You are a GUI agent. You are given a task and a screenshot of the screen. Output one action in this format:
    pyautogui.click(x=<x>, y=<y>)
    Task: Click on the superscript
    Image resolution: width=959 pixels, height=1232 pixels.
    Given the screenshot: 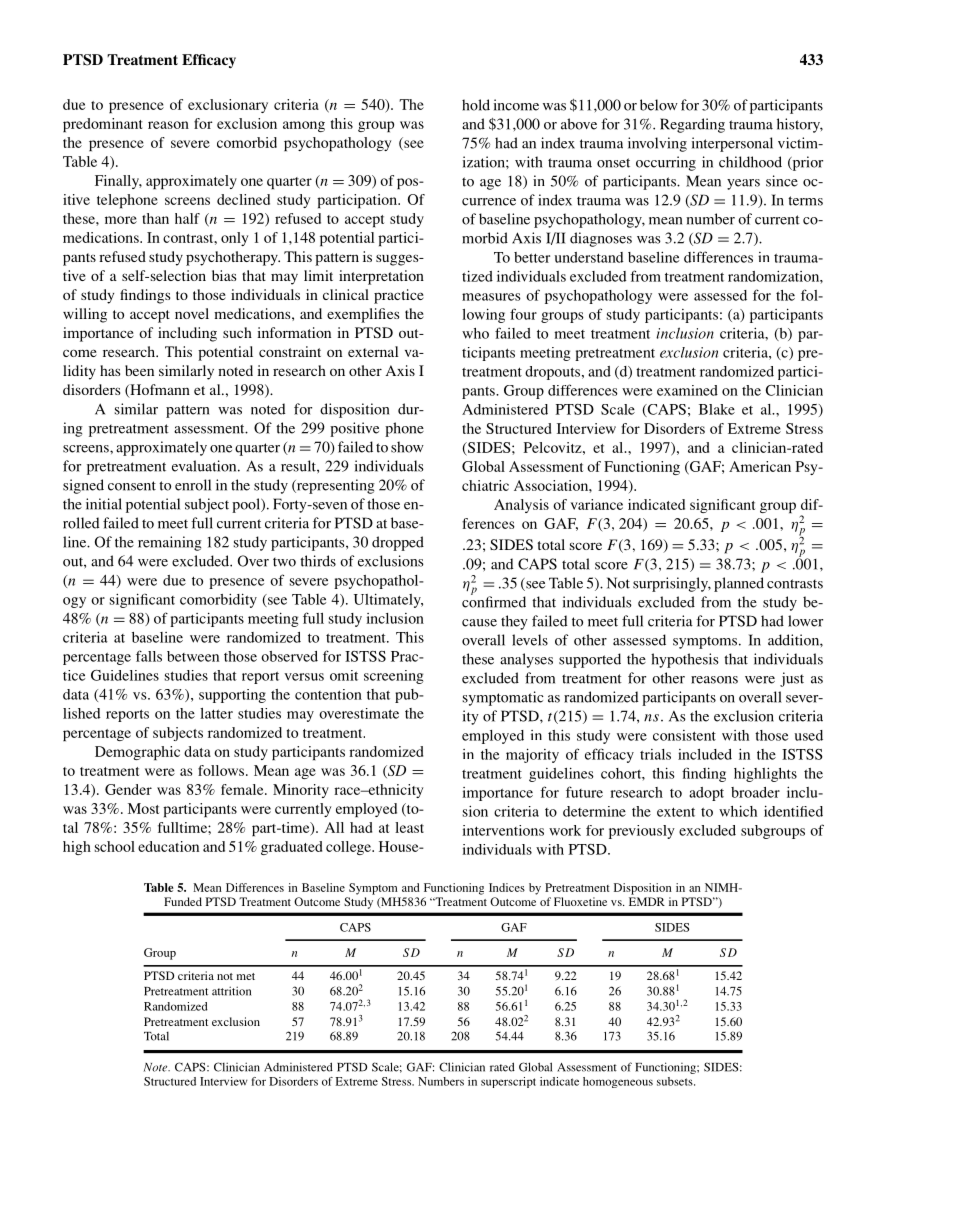 What is the action you would take?
    pyautogui.click(x=508, y=1082)
